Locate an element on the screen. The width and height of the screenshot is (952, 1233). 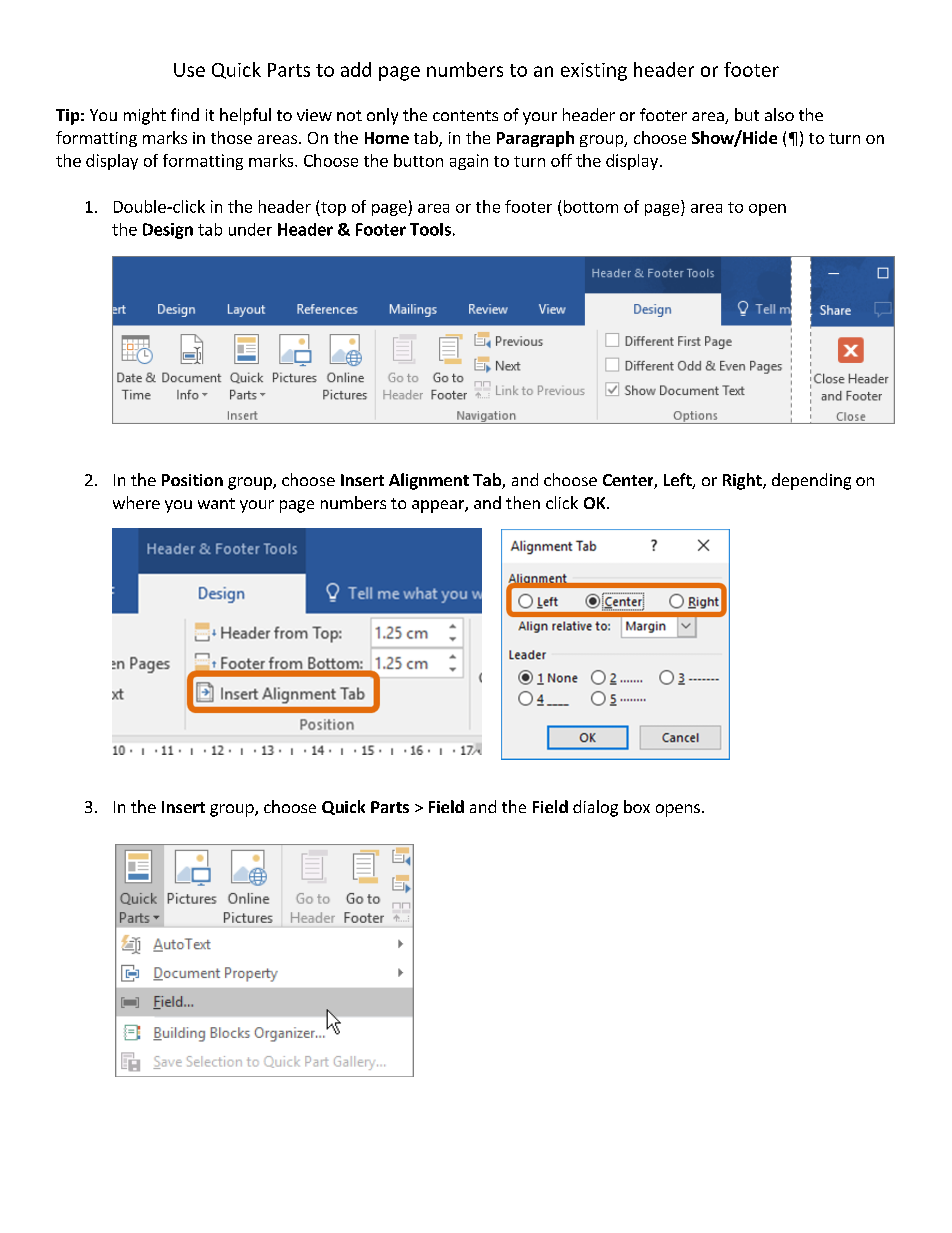
Use is located at coordinates (189, 70).
